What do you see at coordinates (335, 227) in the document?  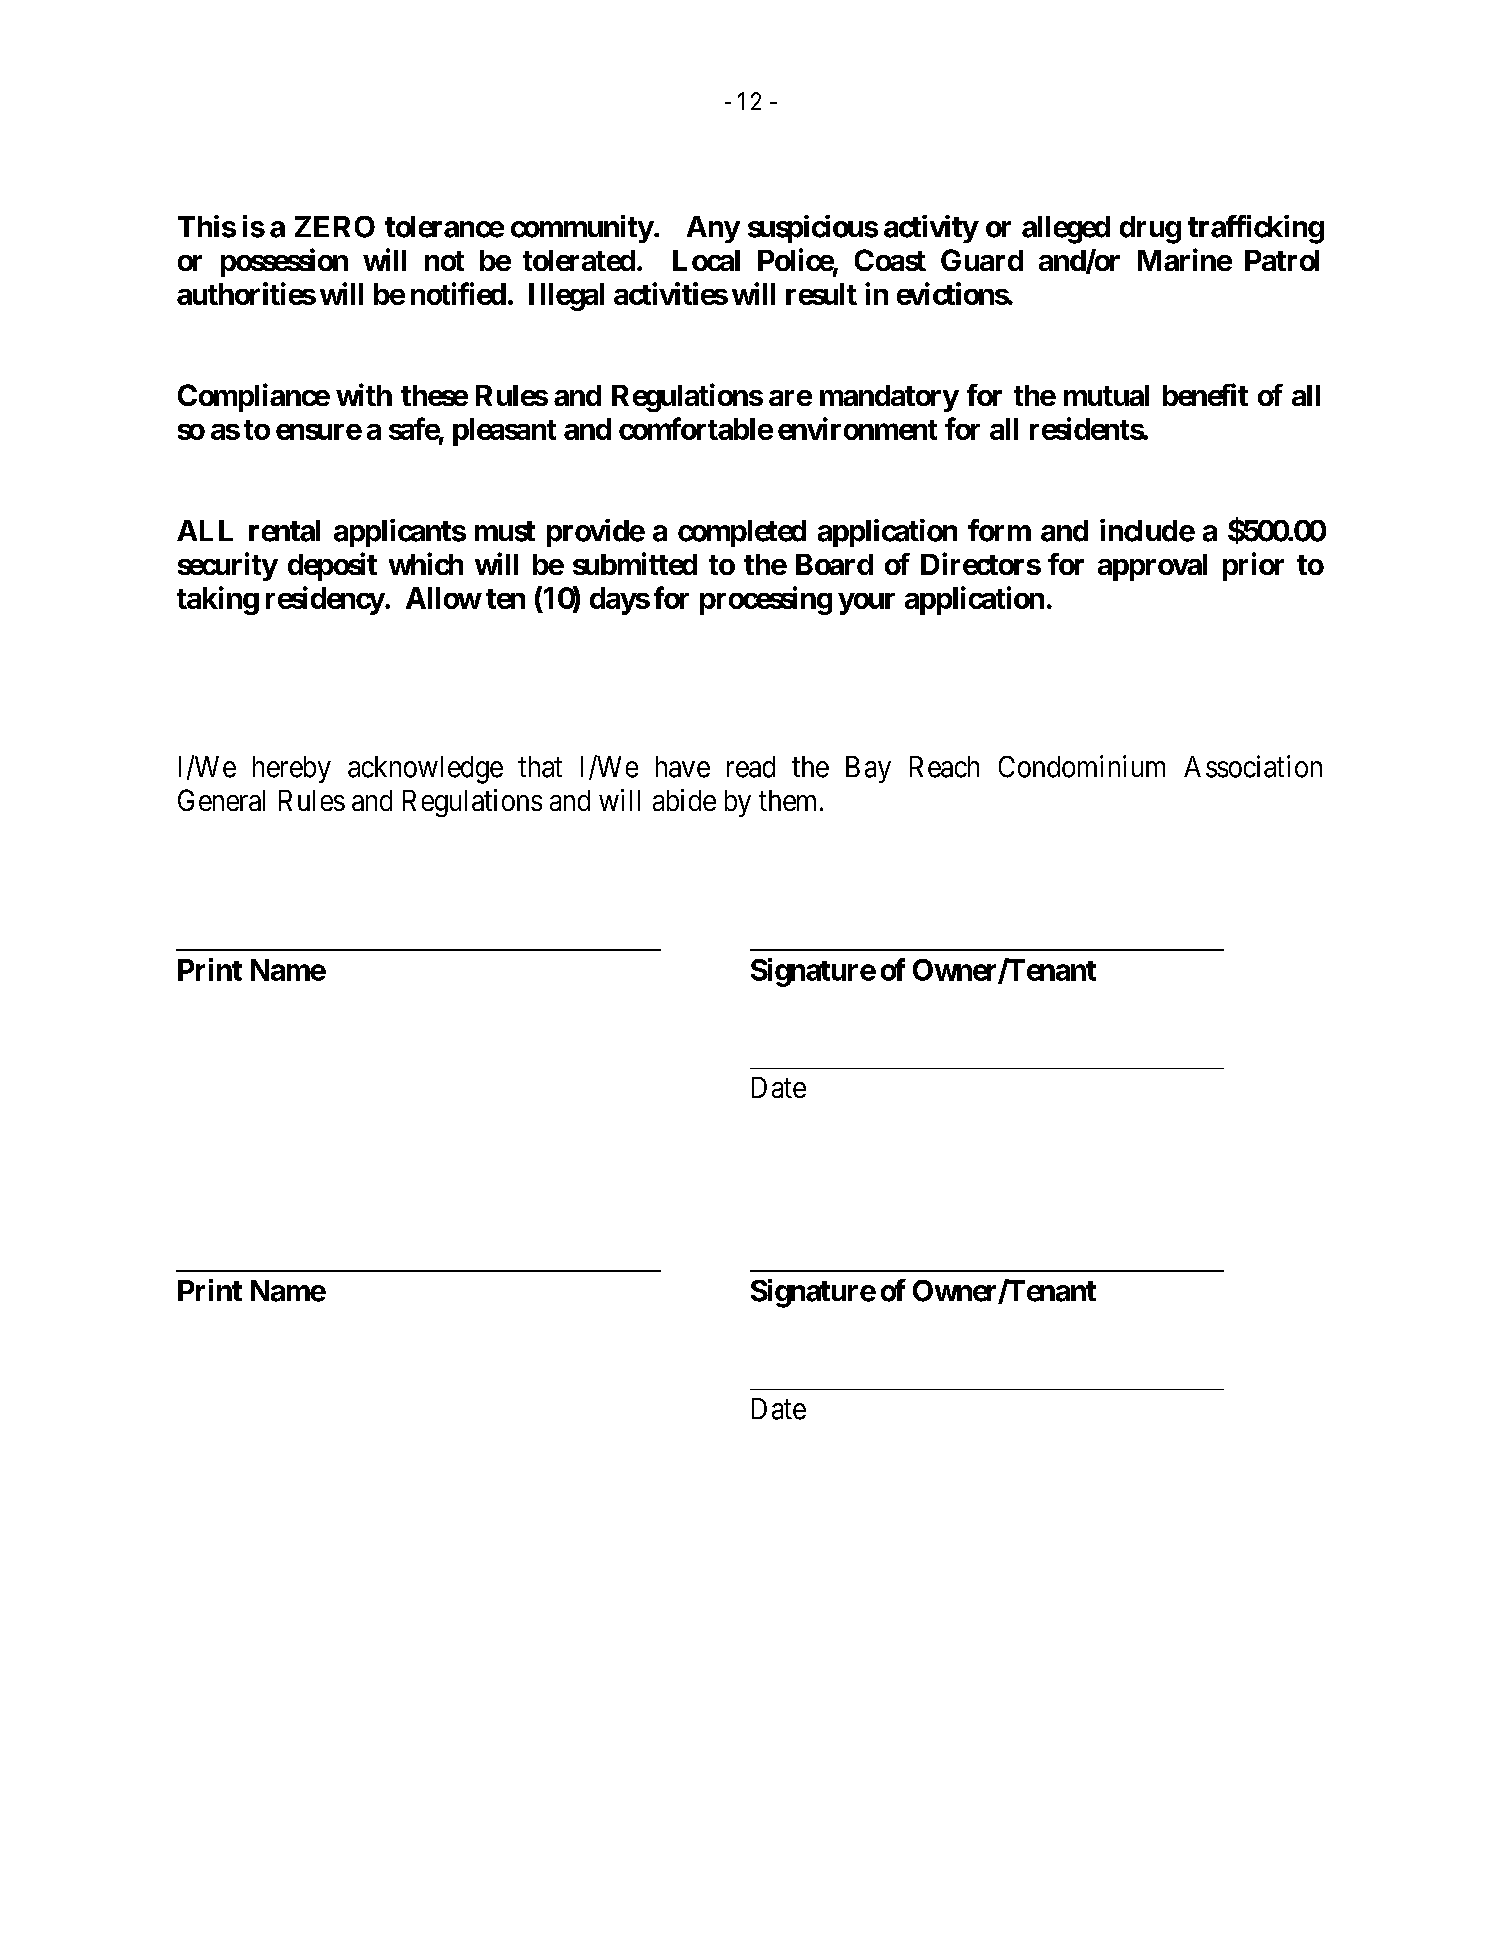 I see `ZERO` at bounding box center [335, 227].
